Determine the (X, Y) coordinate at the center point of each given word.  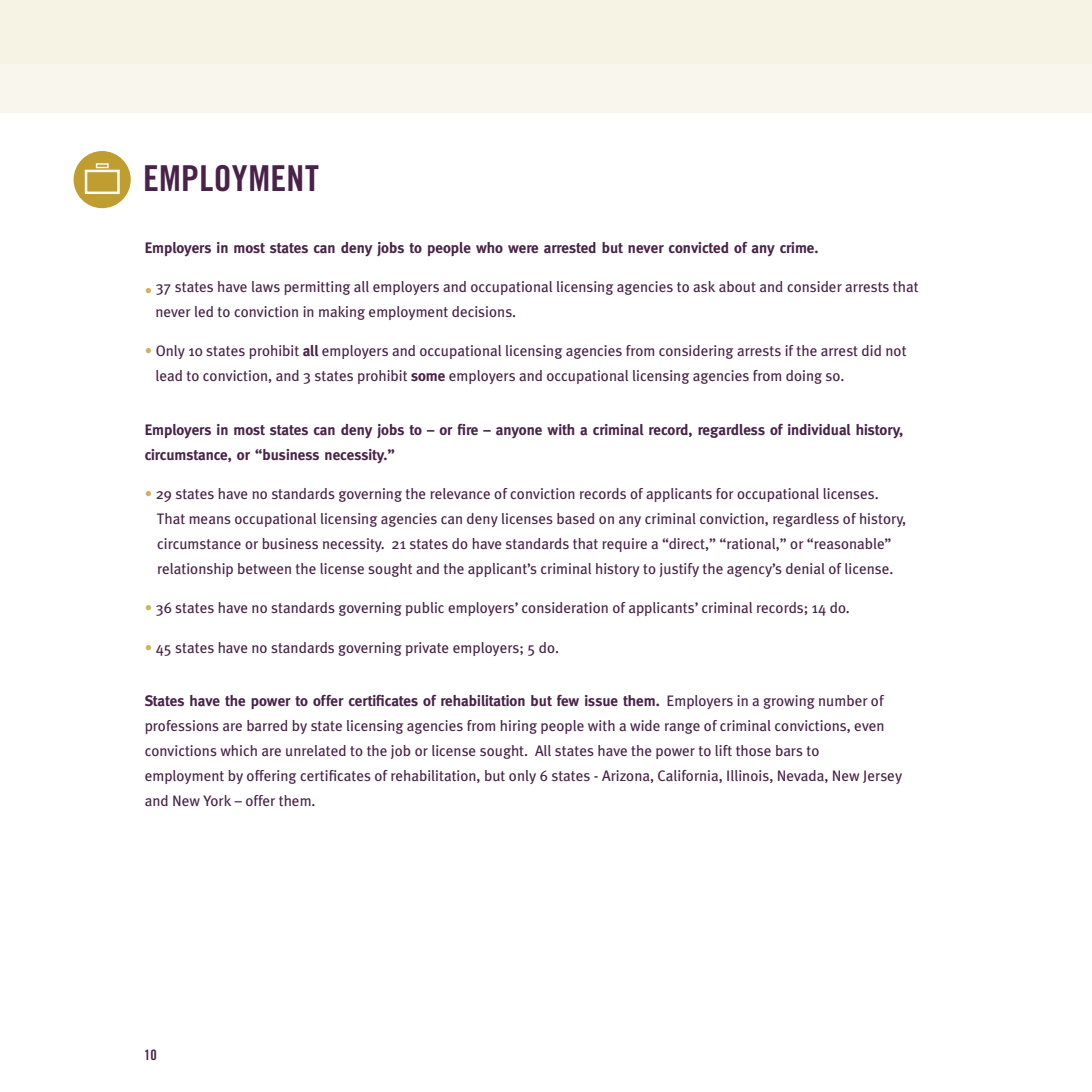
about (737, 286)
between (264, 568)
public (425, 609)
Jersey (882, 777)
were (523, 249)
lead (169, 375)
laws (266, 286)
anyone (519, 433)
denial (805, 568)
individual (819, 430)
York (217, 800)
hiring (518, 727)
